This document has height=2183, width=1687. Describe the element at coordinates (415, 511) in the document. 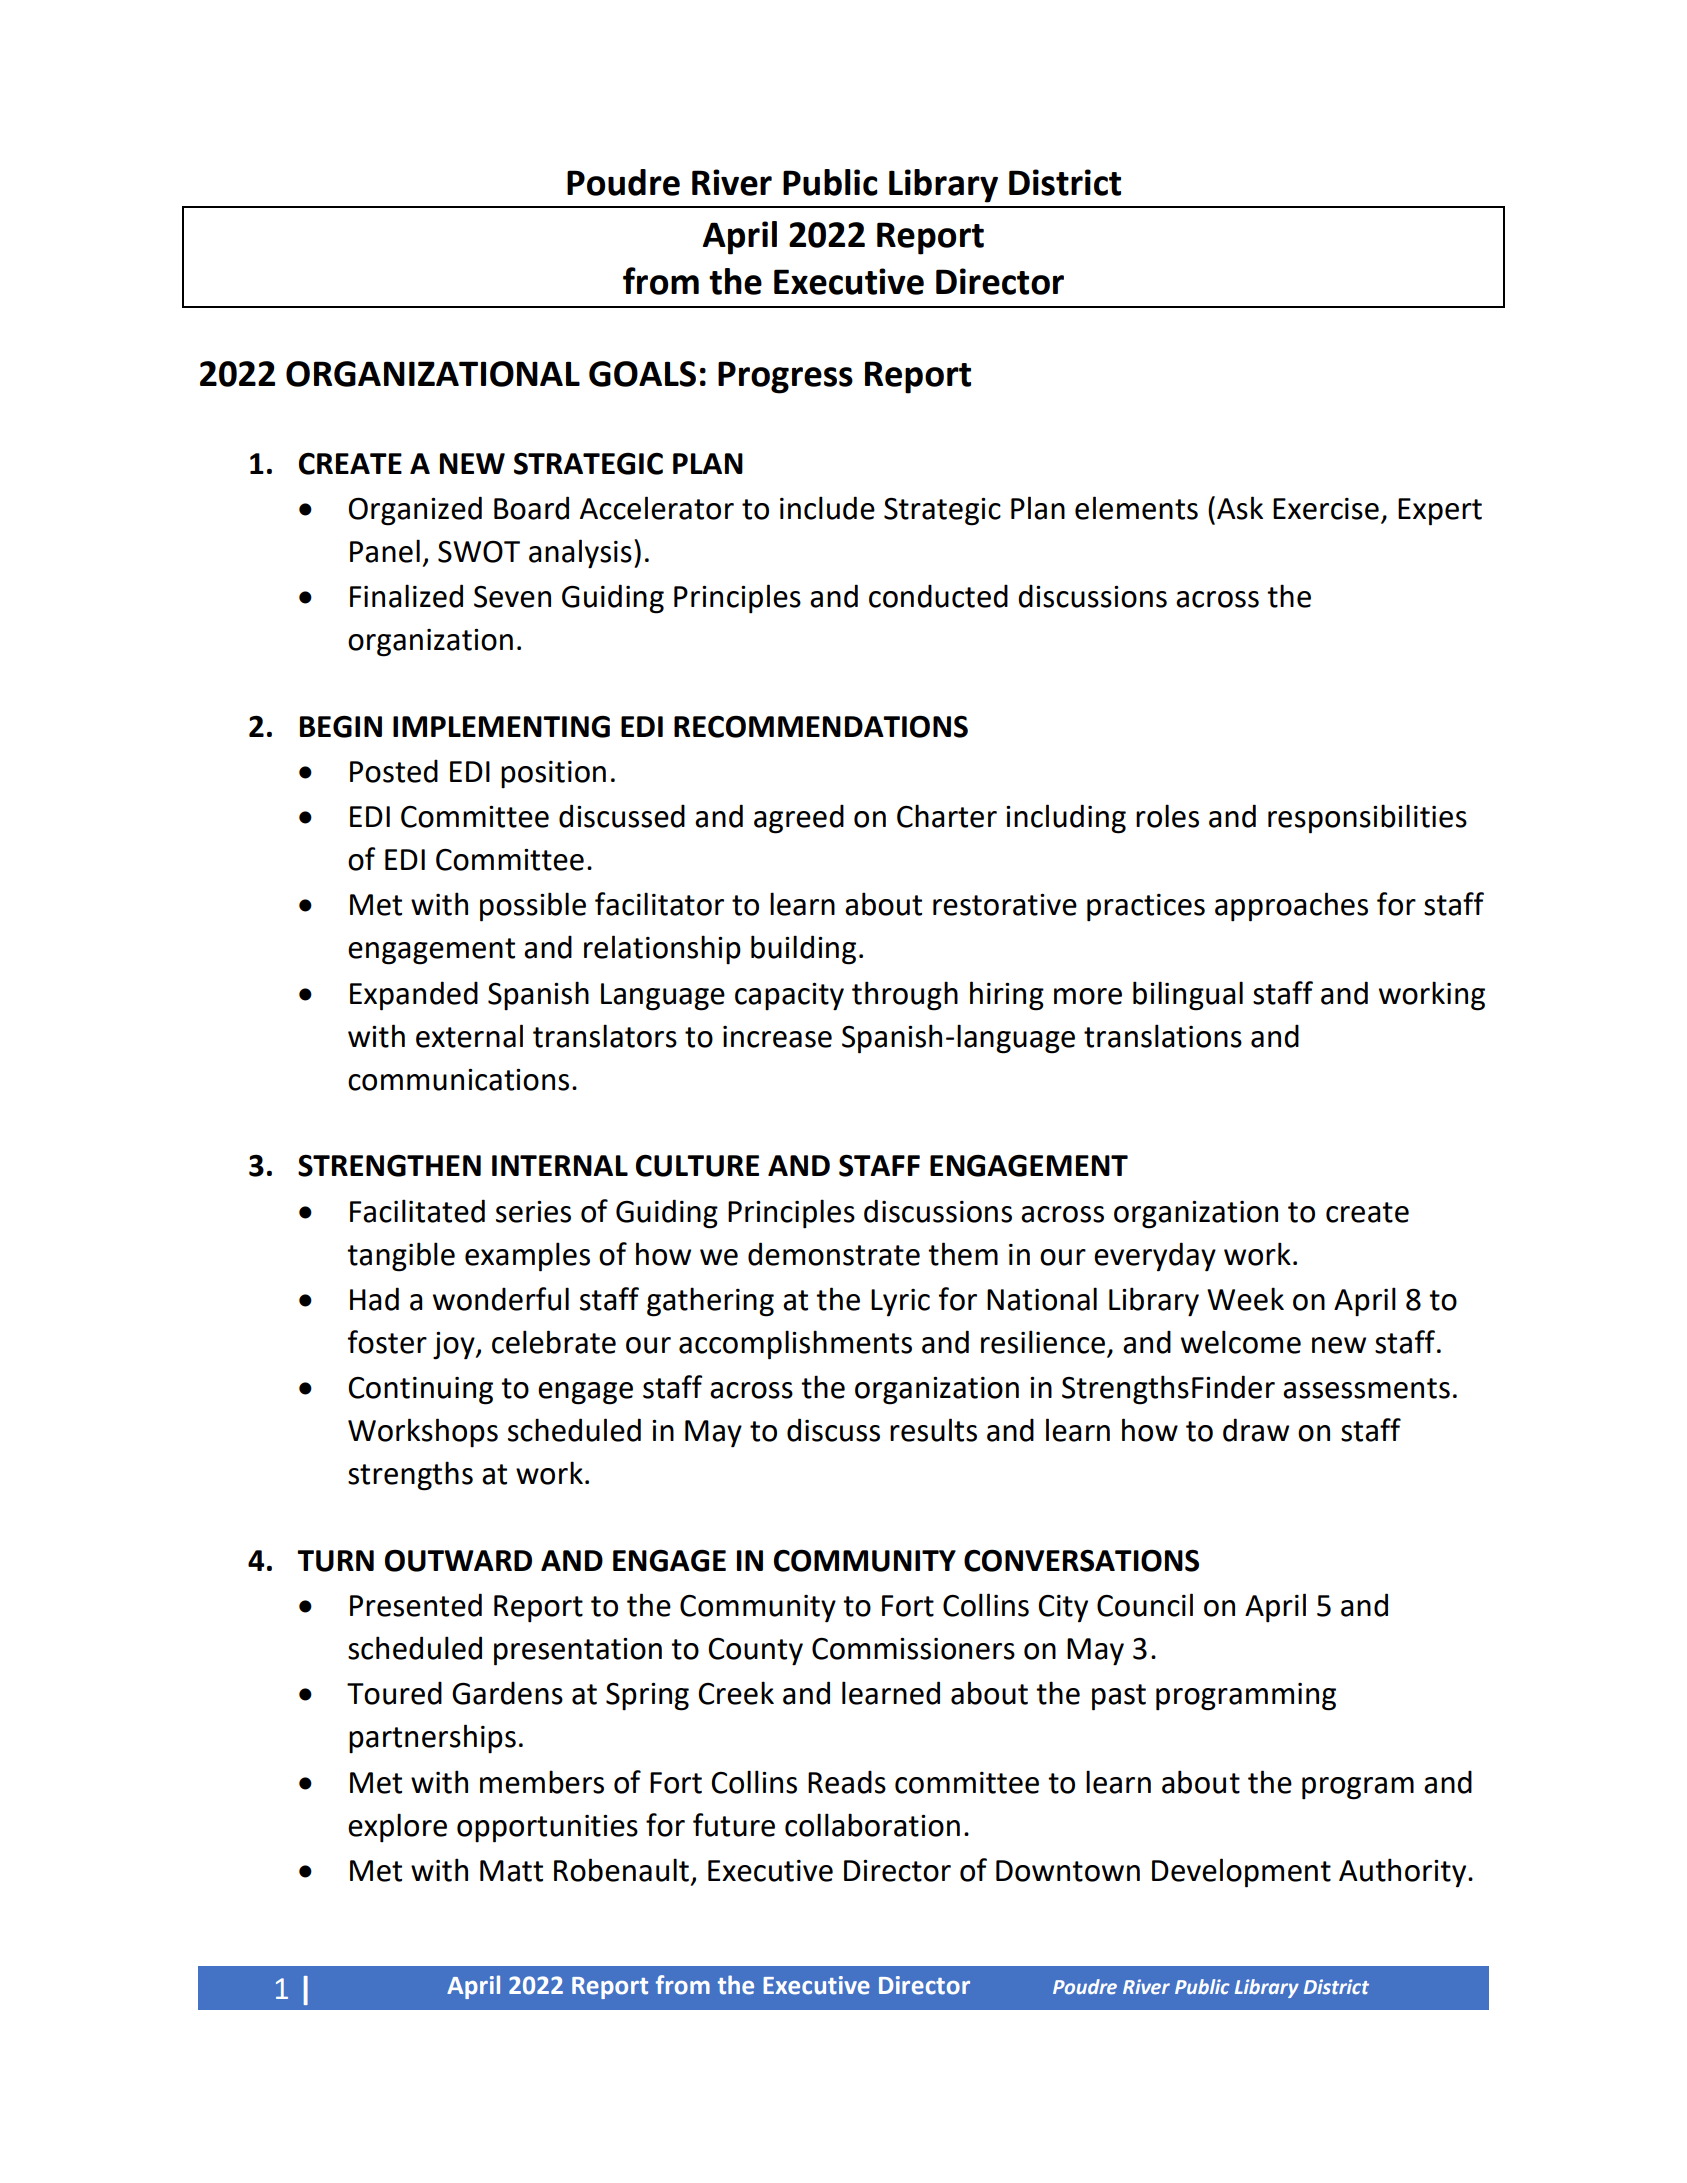

I see `Organized` at that location.
